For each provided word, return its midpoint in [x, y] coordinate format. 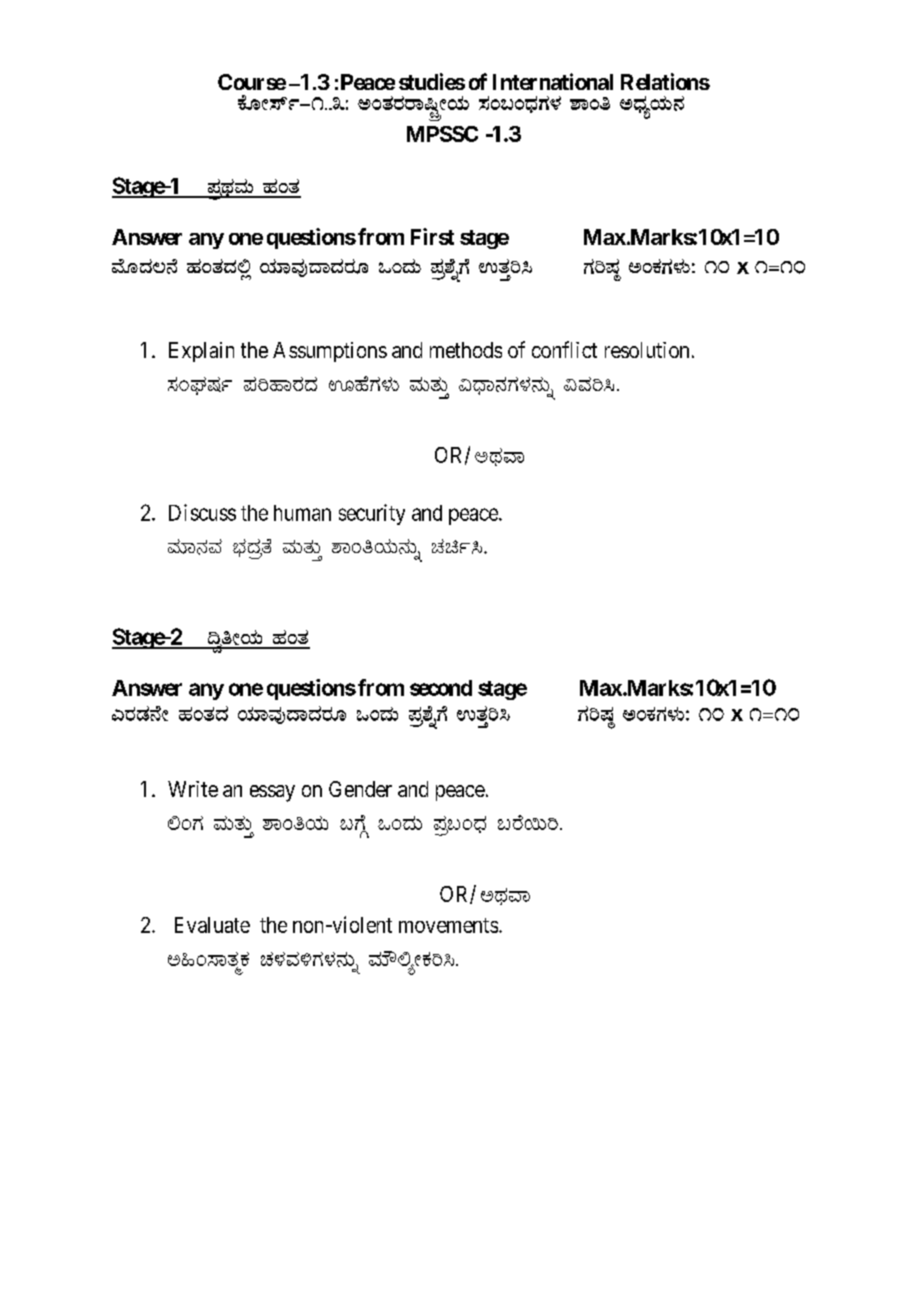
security [372, 514]
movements [448, 925]
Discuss [202, 512]
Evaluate [212, 925]
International [553, 81]
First [432, 236]
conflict [564, 349]
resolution [647, 350]
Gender [360, 789]
